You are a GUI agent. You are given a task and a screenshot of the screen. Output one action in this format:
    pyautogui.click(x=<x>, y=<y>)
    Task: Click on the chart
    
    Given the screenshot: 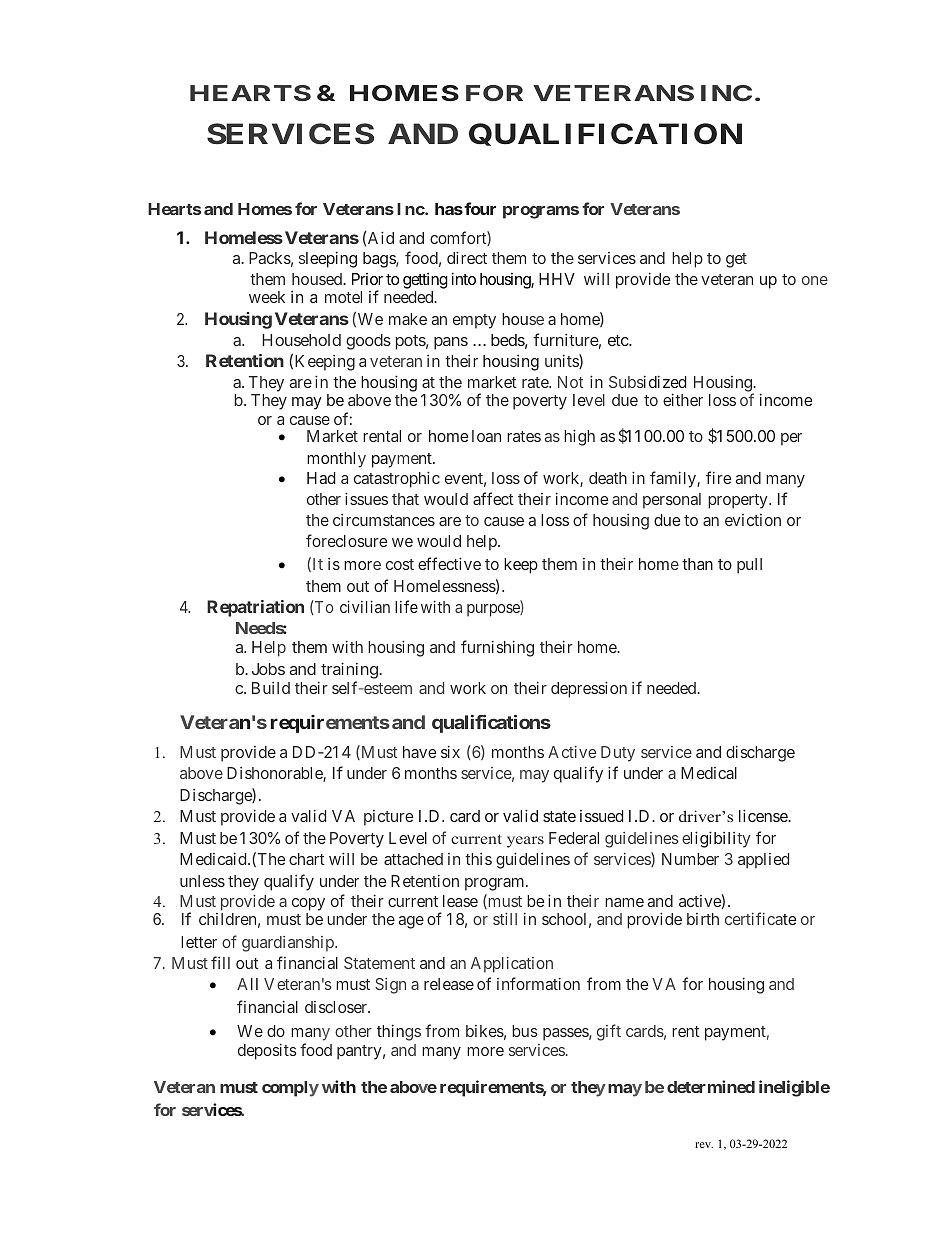 What is the action you would take?
    pyautogui.click(x=307, y=859)
